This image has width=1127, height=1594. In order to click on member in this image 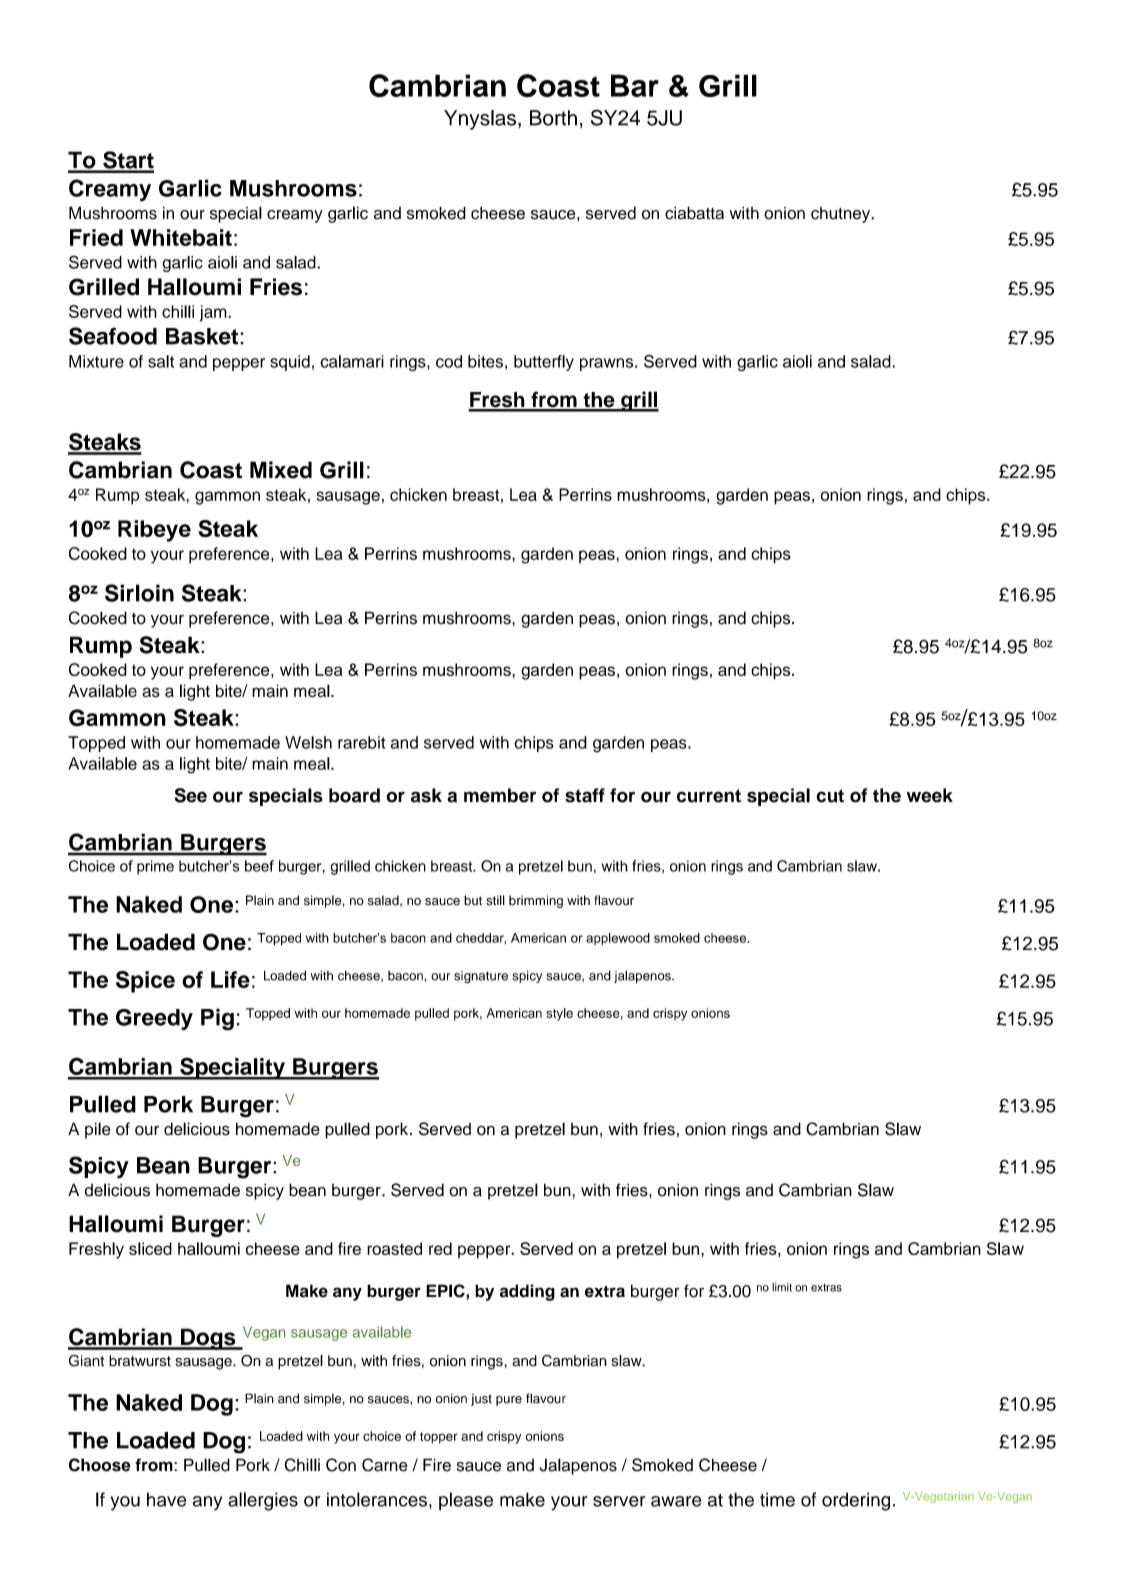, I will do `click(500, 795)`.
